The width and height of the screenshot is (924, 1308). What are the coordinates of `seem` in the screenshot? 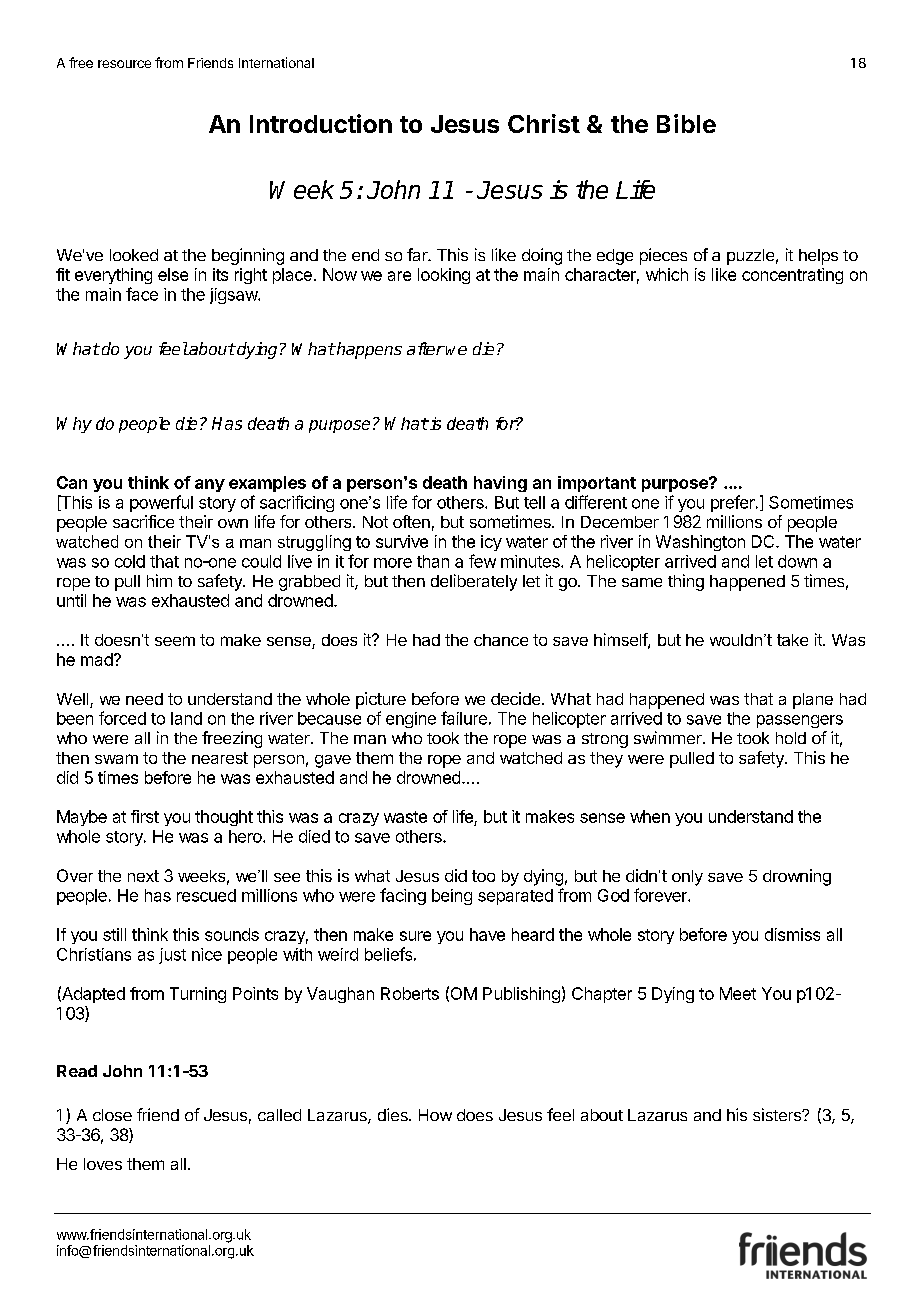 It's located at (175, 641).
